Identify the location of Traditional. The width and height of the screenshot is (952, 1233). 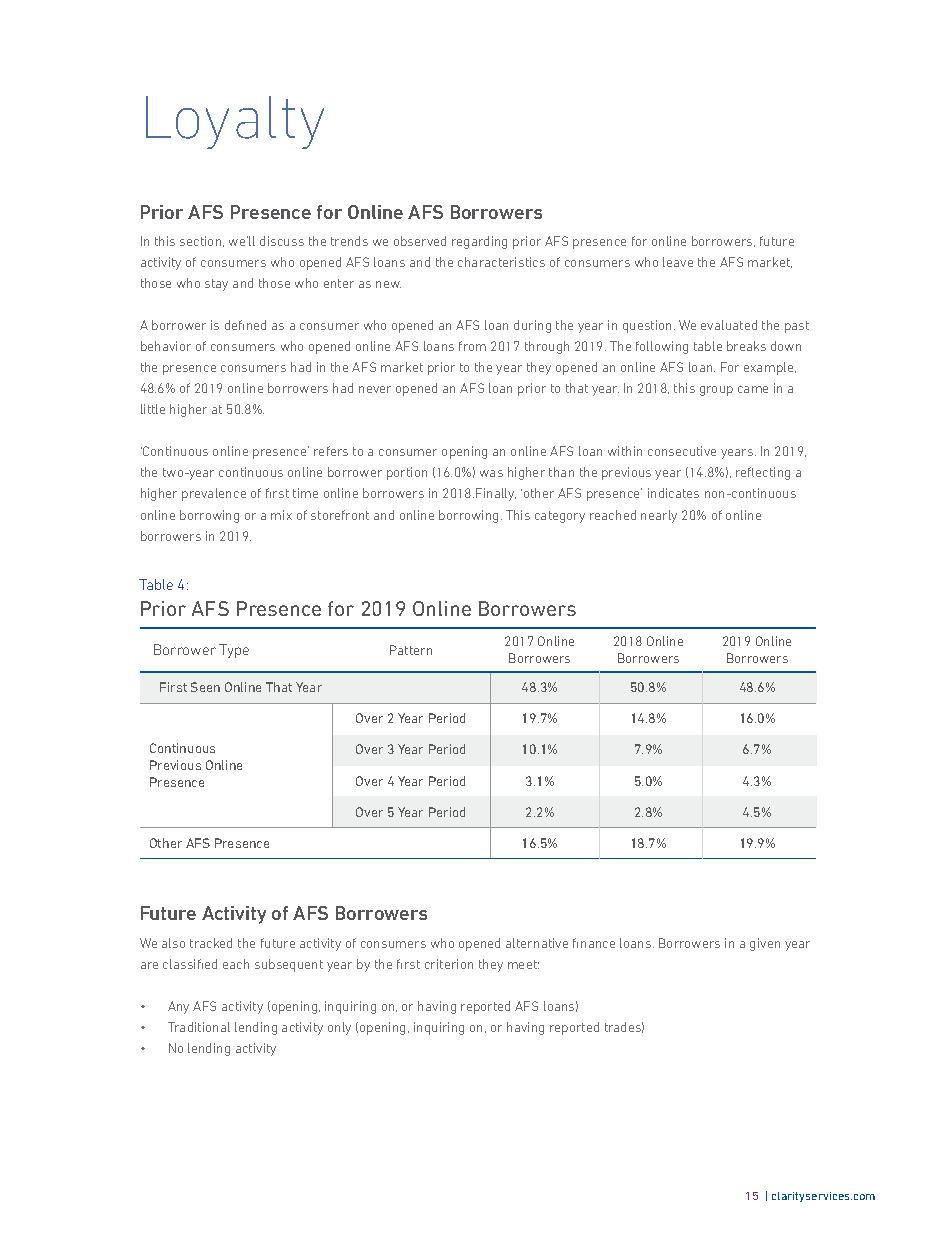
(199, 1027).
